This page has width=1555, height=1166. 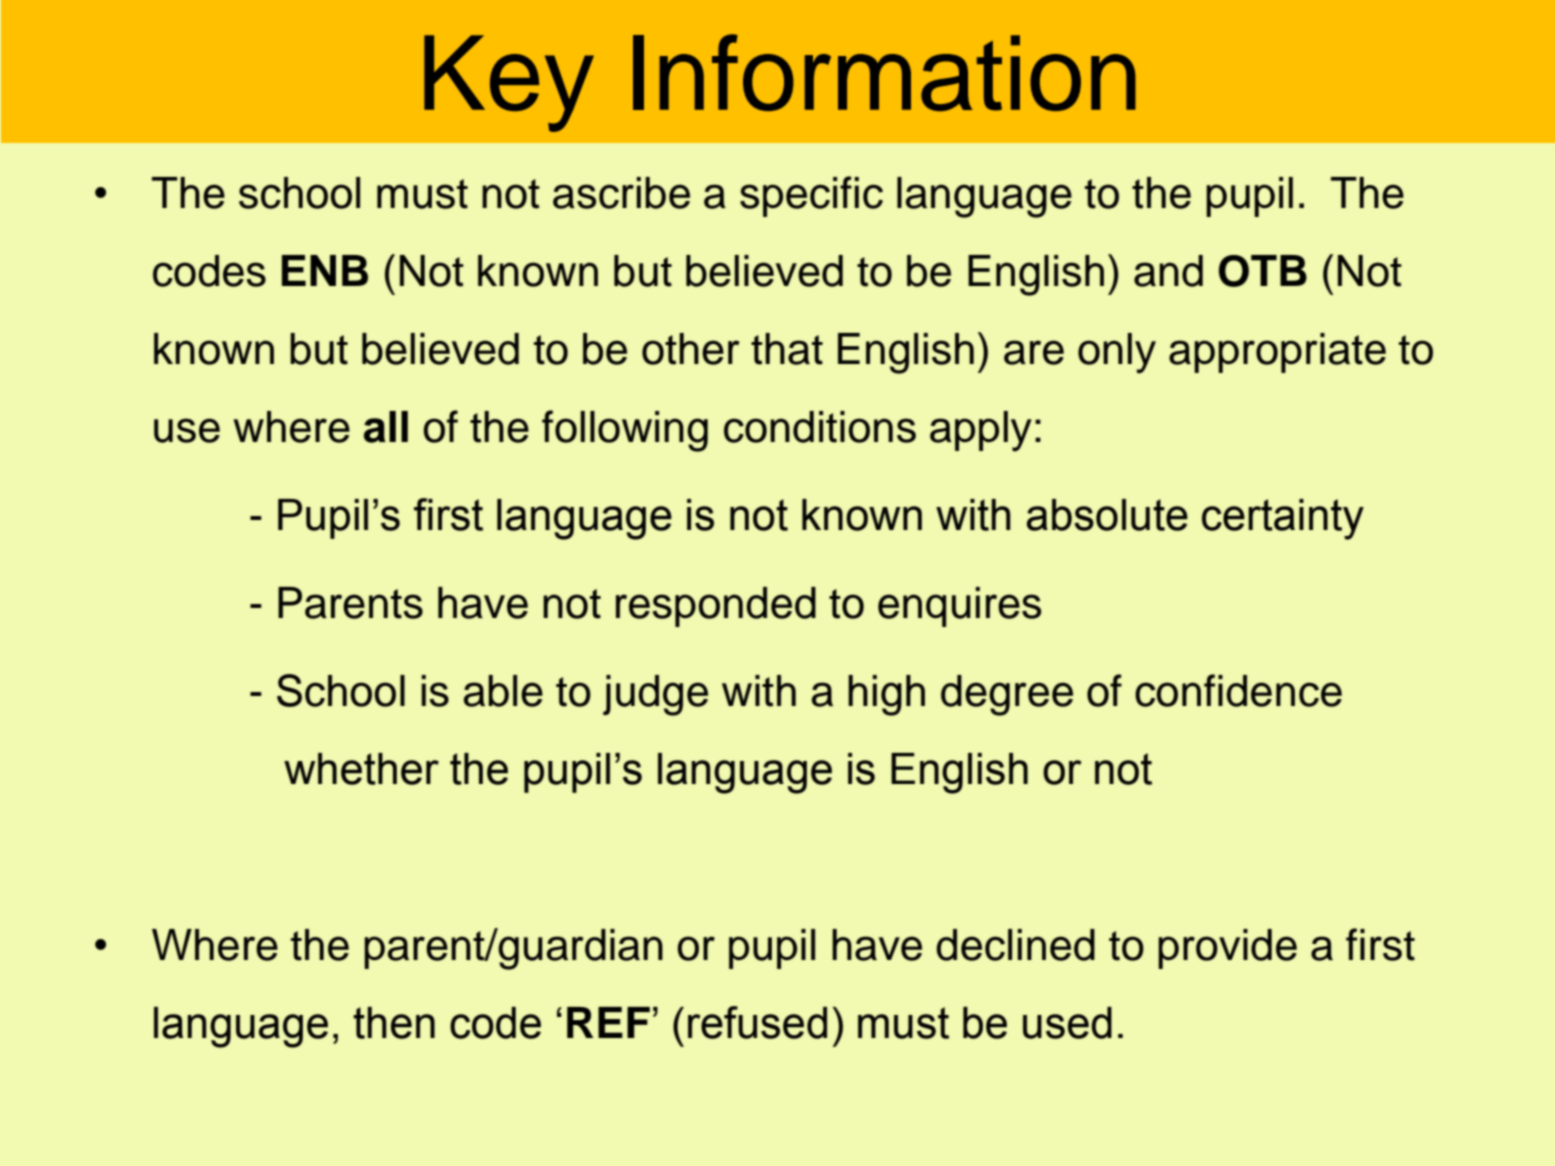 What do you see at coordinates (386, 427) in the page?
I see `all` at bounding box center [386, 427].
